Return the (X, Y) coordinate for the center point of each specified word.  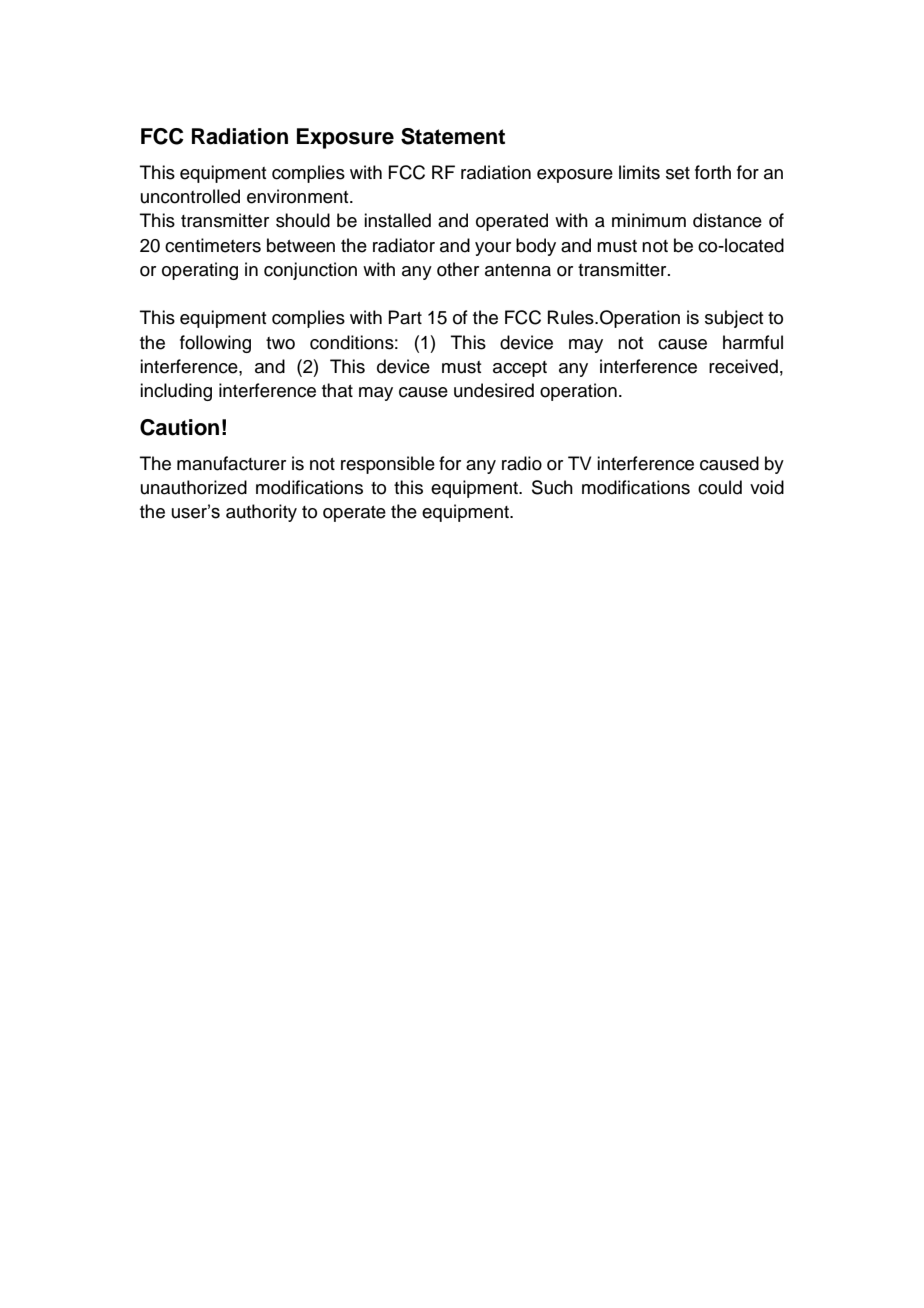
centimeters (213, 245)
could (720, 487)
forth (713, 172)
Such (552, 487)
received (743, 366)
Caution (179, 427)
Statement (453, 136)
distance (727, 220)
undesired (494, 390)
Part (405, 317)
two (280, 343)
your (493, 249)
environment (299, 196)
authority (261, 513)
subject (734, 319)
